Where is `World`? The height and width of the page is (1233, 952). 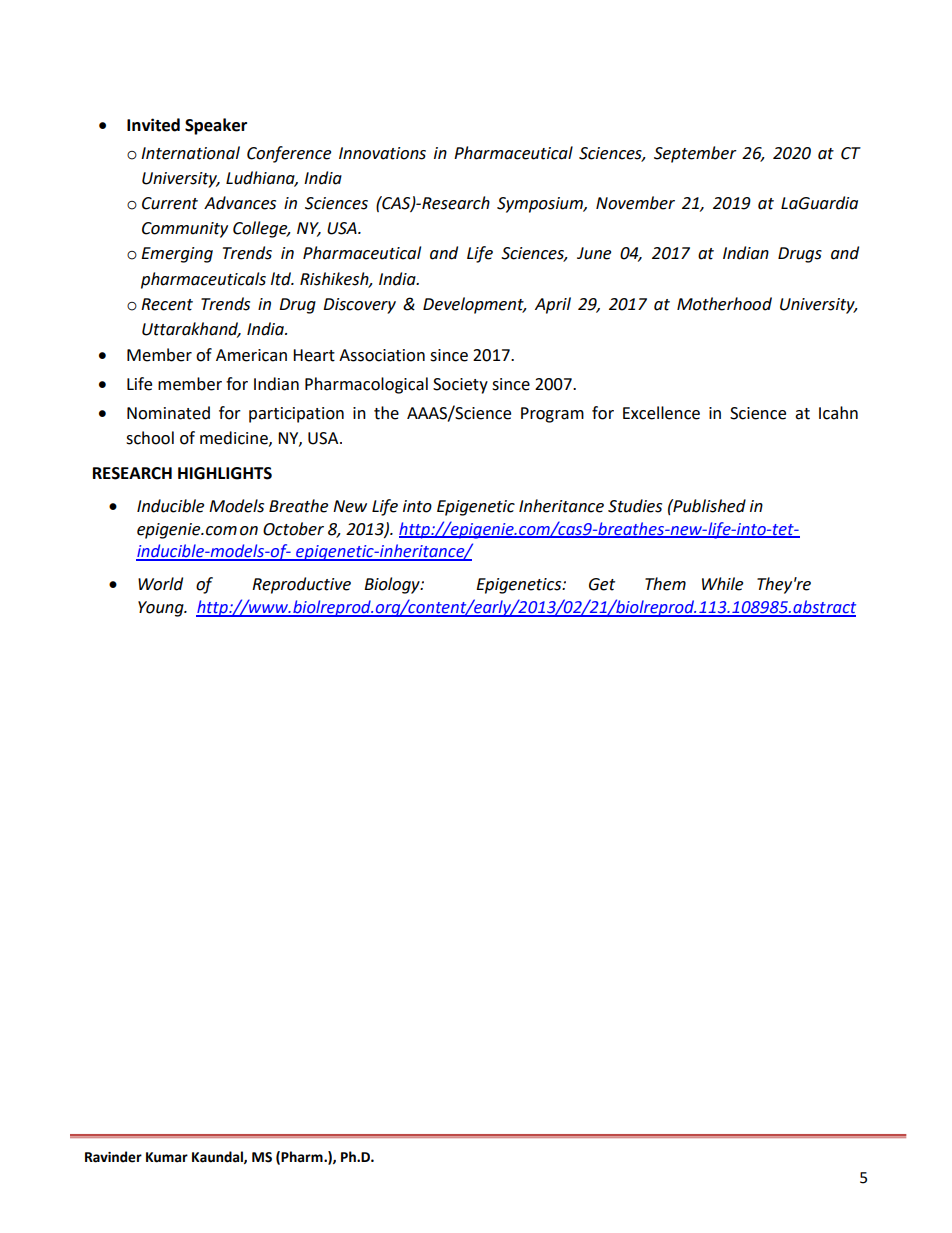 World is located at coordinates (160, 584).
